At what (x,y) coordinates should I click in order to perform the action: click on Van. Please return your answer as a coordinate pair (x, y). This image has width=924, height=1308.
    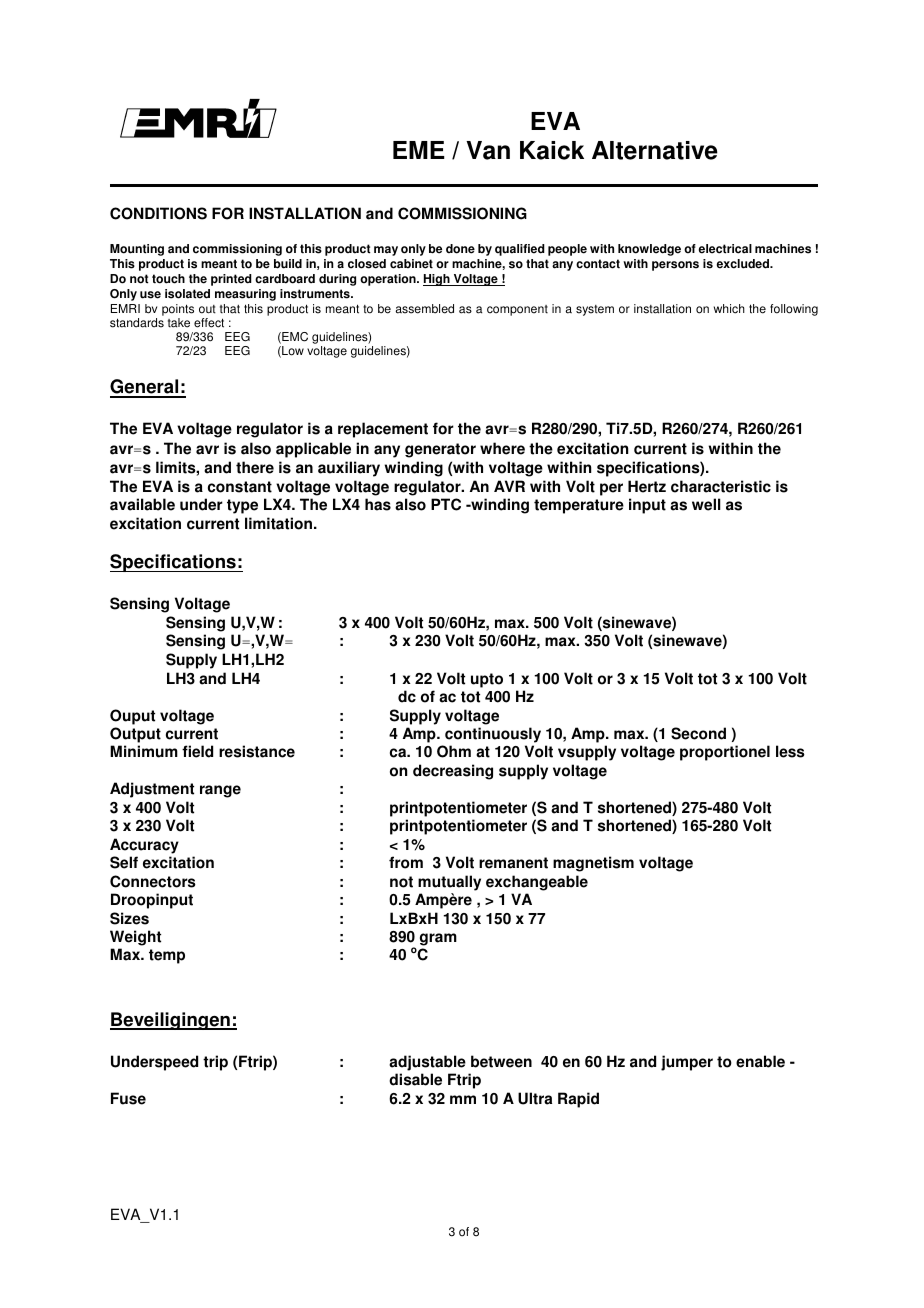
    Looking at the image, I should click on (488, 150).
